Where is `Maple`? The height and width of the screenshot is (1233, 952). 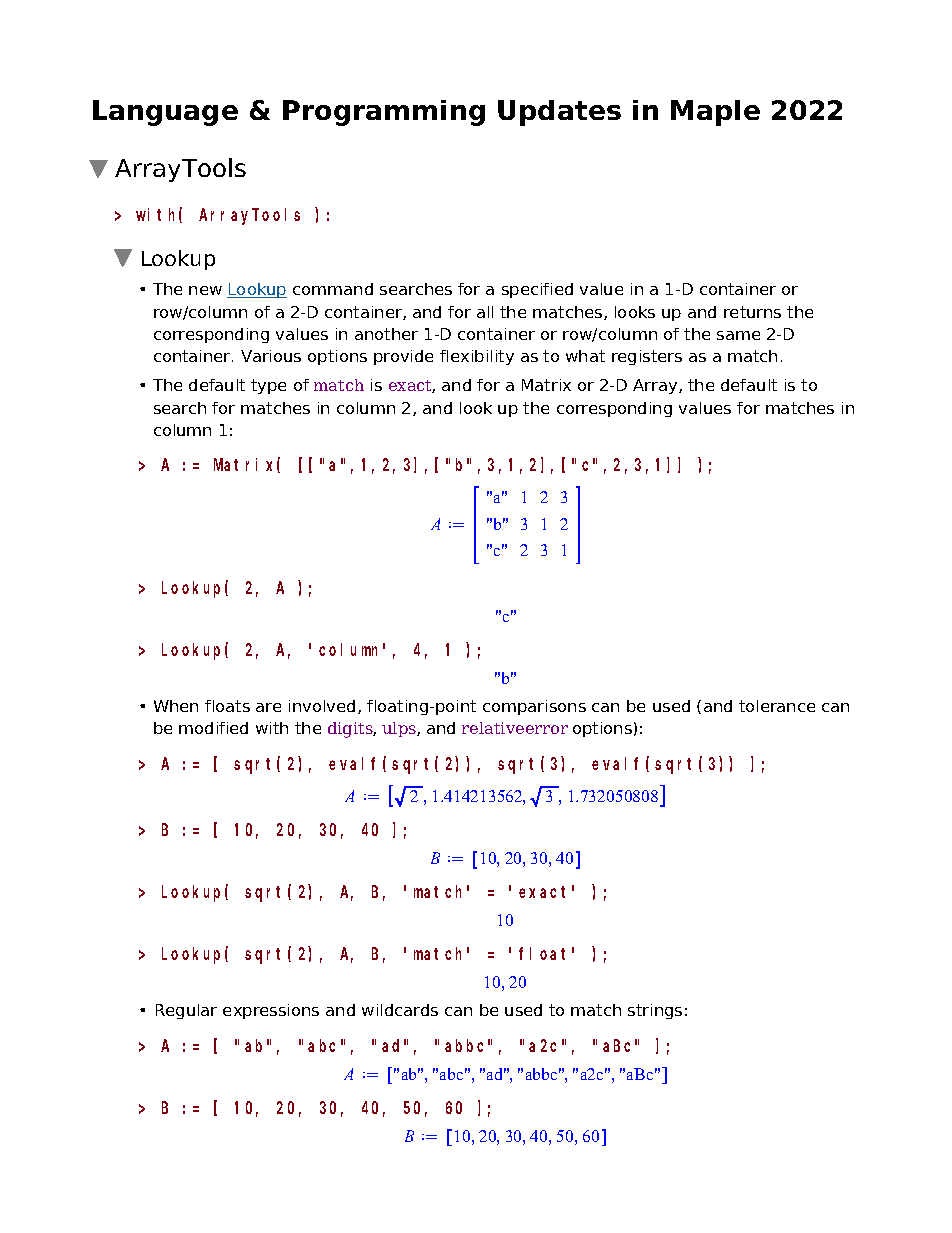
Maple is located at coordinates (715, 113).
